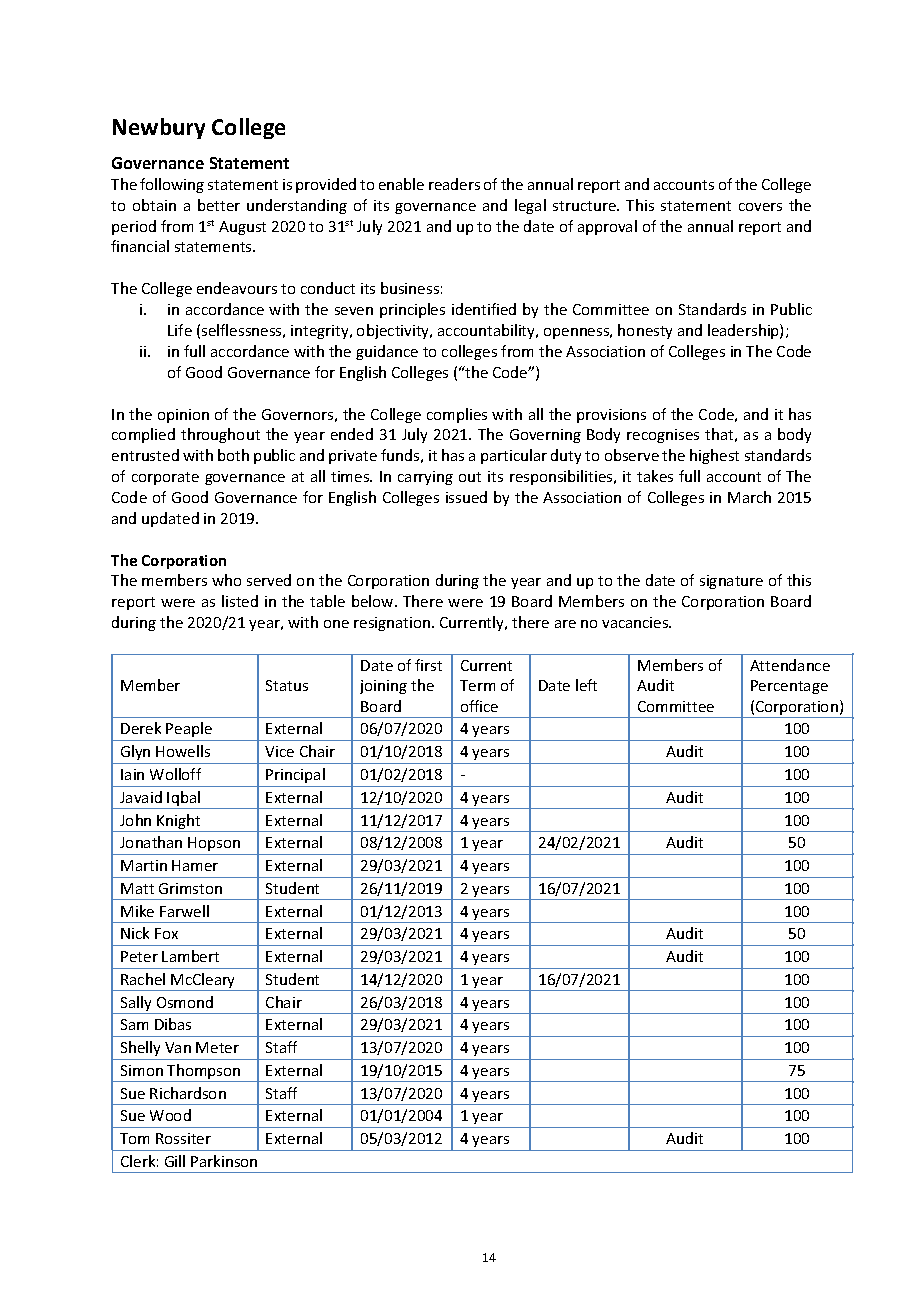 Image resolution: width=924 pixels, height=1308 pixels. What do you see at coordinates (217, 1047) in the page?
I see `Meter` at bounding box center [217, 1047].
